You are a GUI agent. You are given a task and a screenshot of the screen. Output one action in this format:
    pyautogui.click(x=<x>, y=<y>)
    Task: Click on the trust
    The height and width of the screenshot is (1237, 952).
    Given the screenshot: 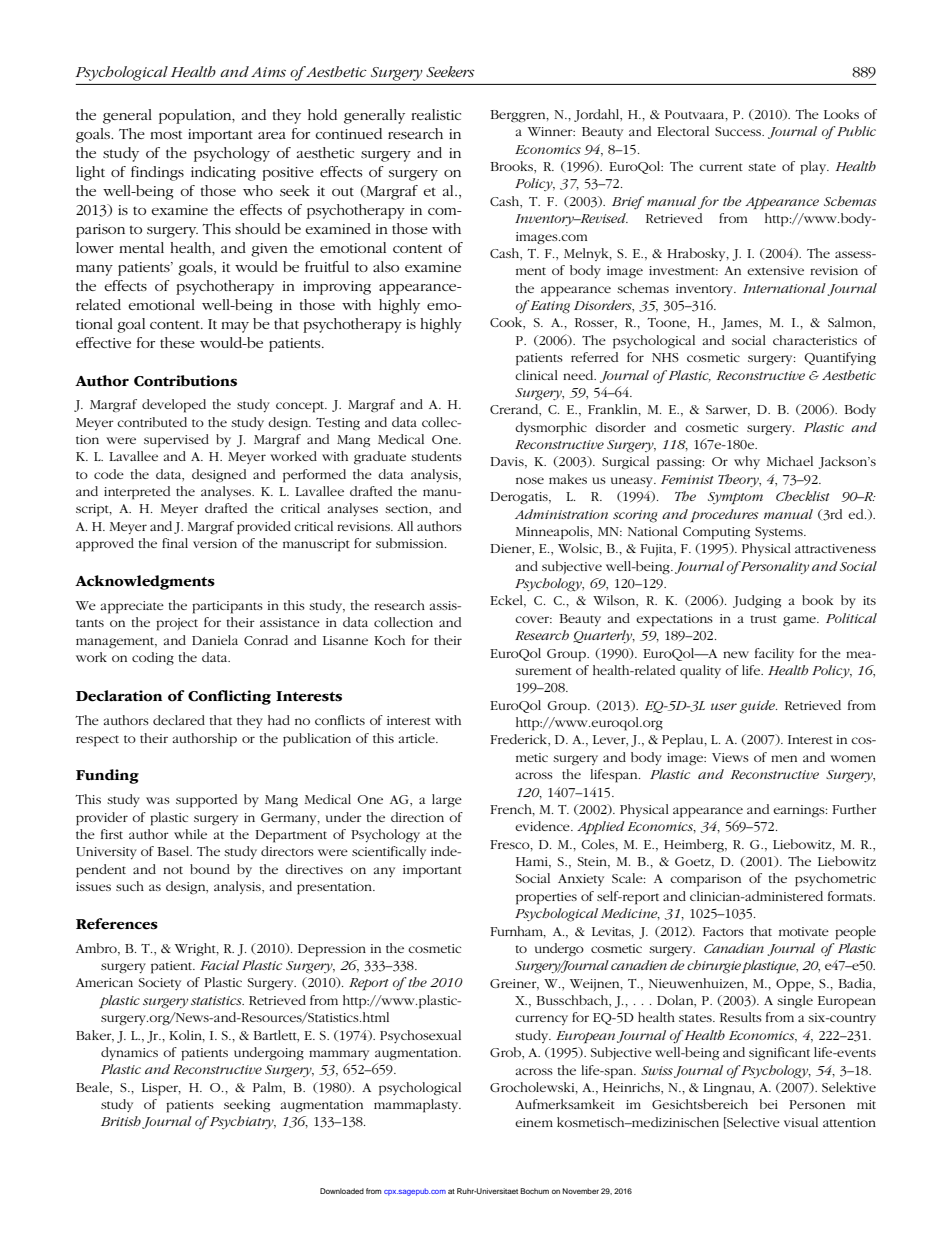 What is the action you would take?
    pyautogui.click(x=763, y=619)
